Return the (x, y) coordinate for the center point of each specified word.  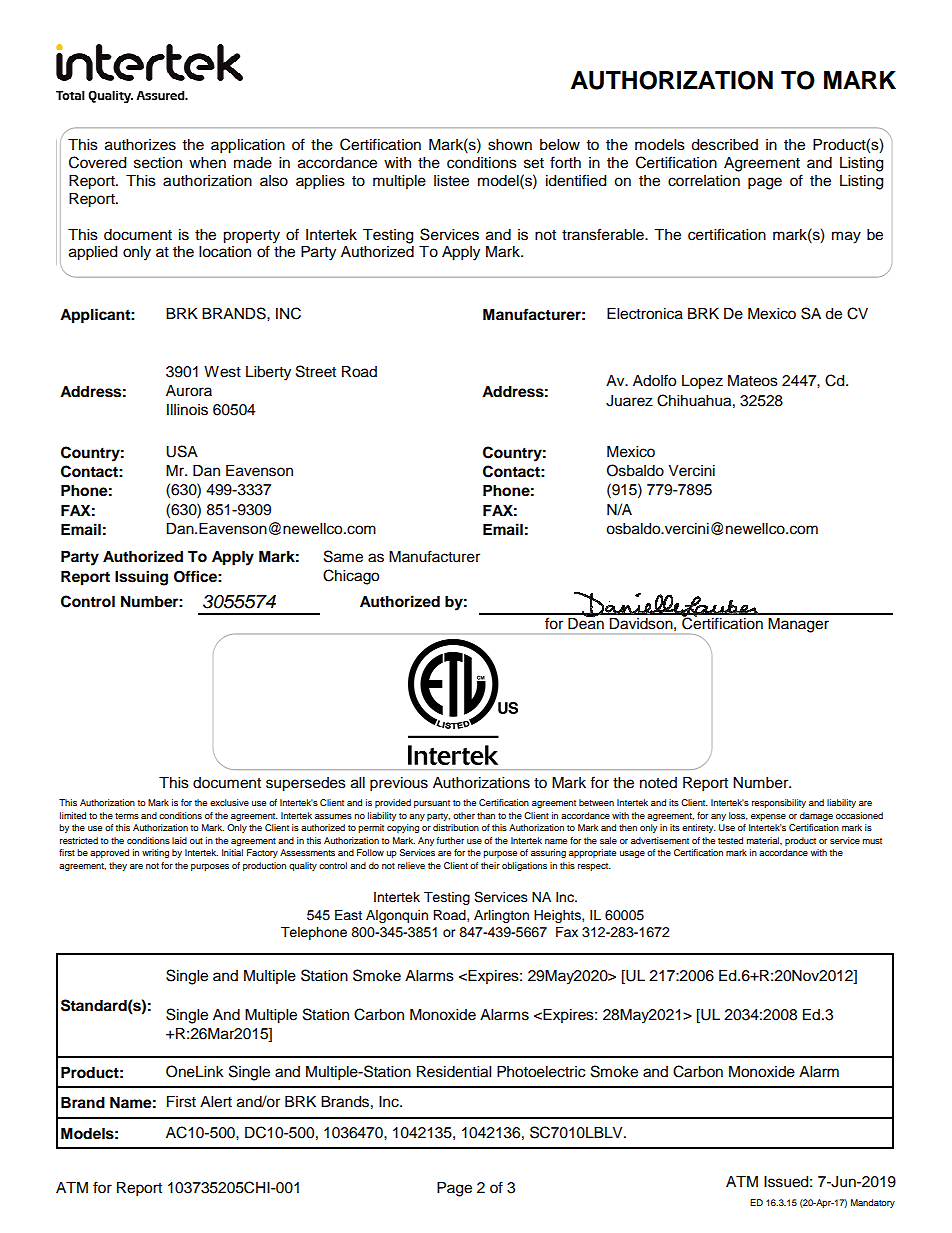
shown (510, 145)
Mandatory (873, 1203)
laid (179, 840)
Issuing (141, 578)
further (450, 840)
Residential (454, 1072)
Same (343, 556)
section (158, 163)
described (724, 145)
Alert (216, 1102)
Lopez (702, 382)
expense (768, 817)
